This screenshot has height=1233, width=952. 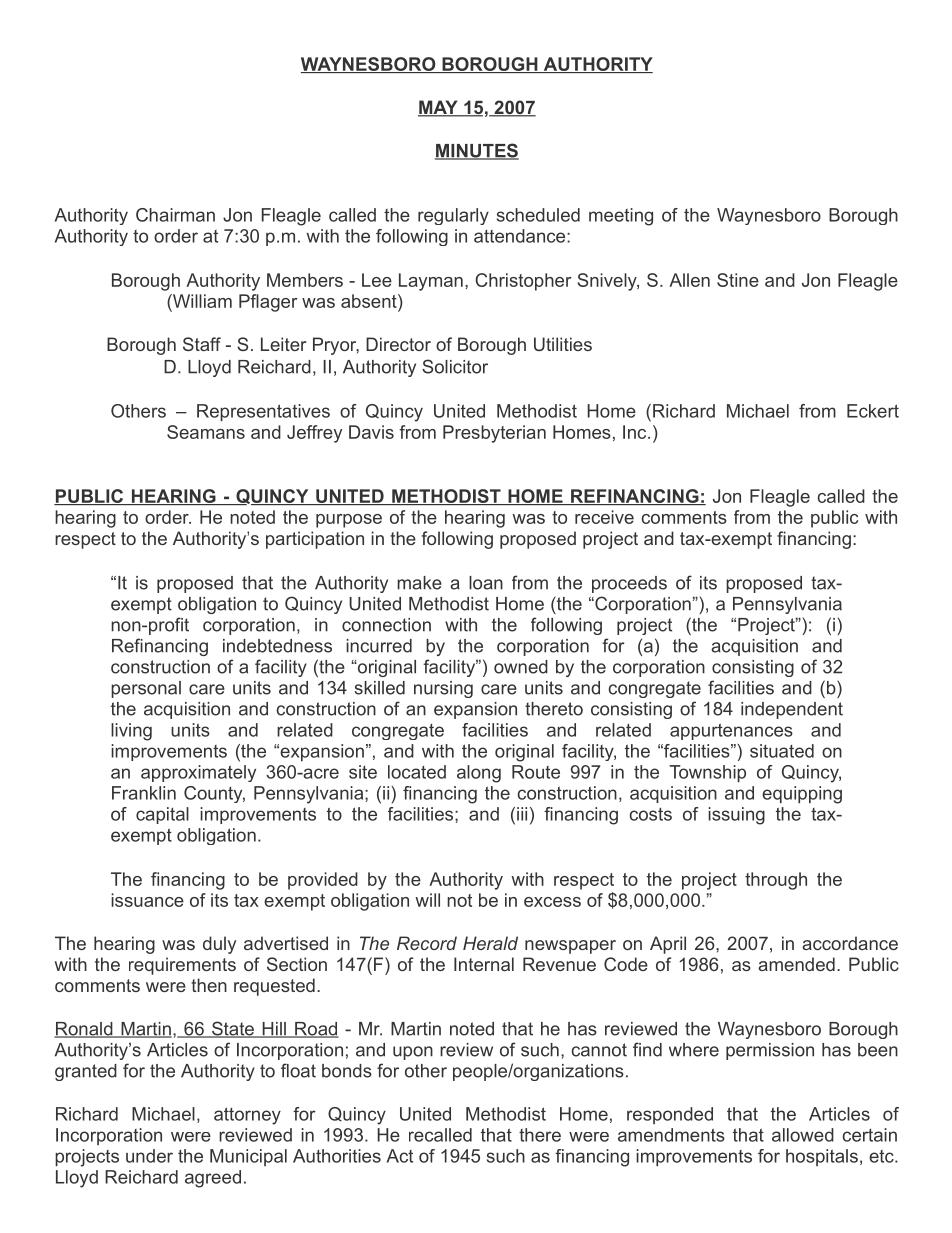 I want to click on under, so click(x=149, y=1156).
